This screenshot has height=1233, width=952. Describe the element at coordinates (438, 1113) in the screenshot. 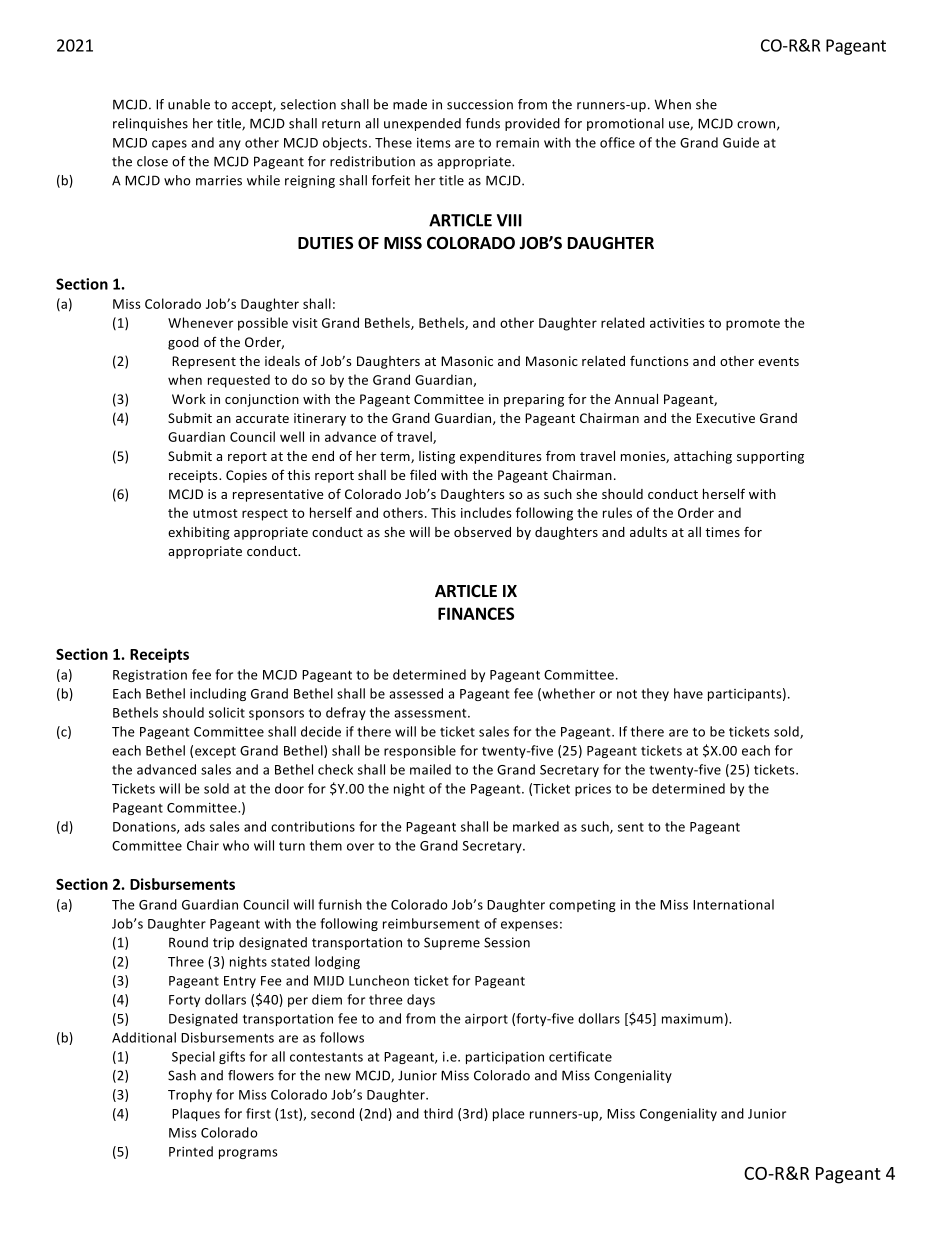

I see `third` at that location.
